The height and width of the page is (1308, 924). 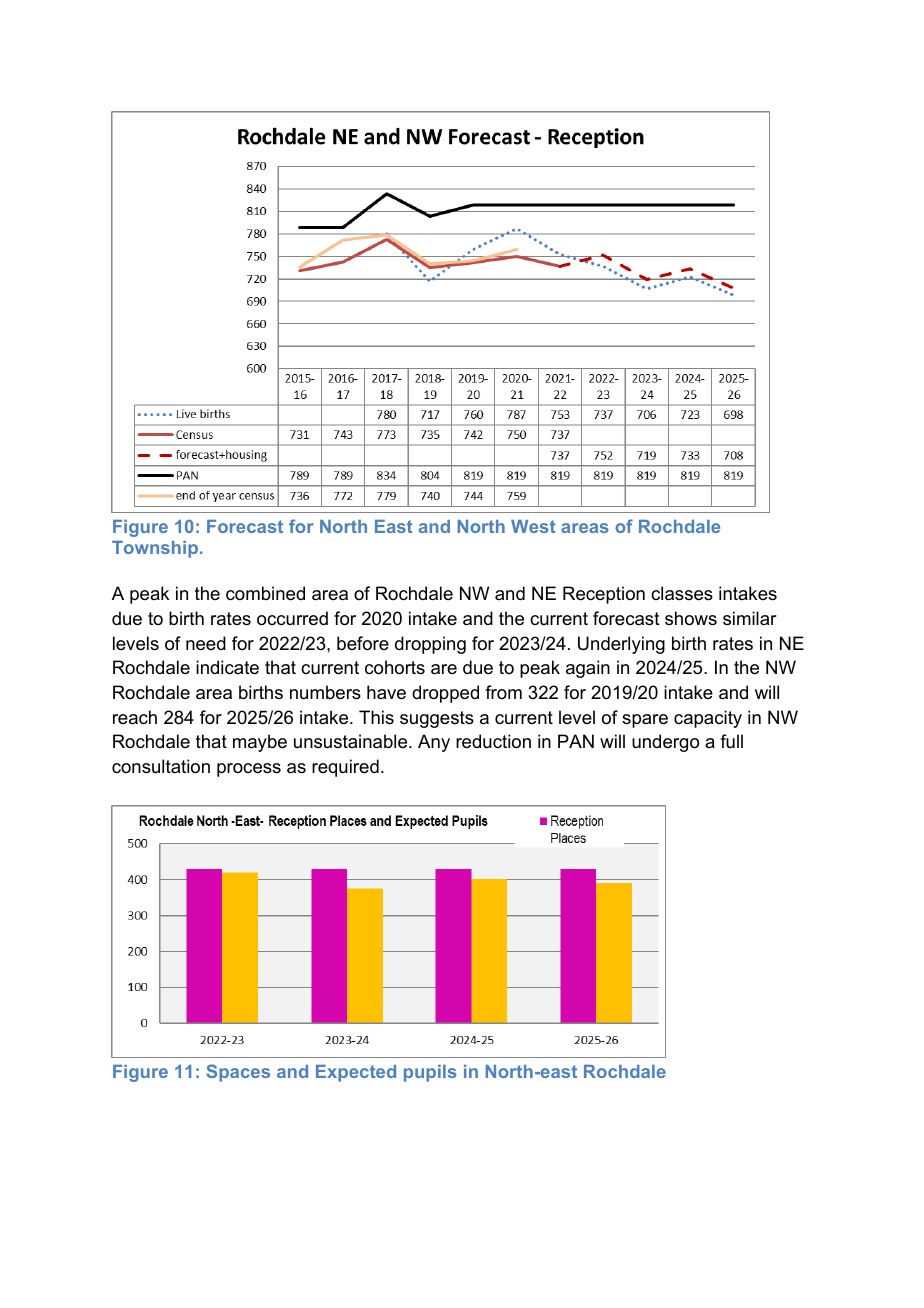 What do you see at coordinates (434, 743) in the page?
I see `Any` at bounding box center [434, 743].
